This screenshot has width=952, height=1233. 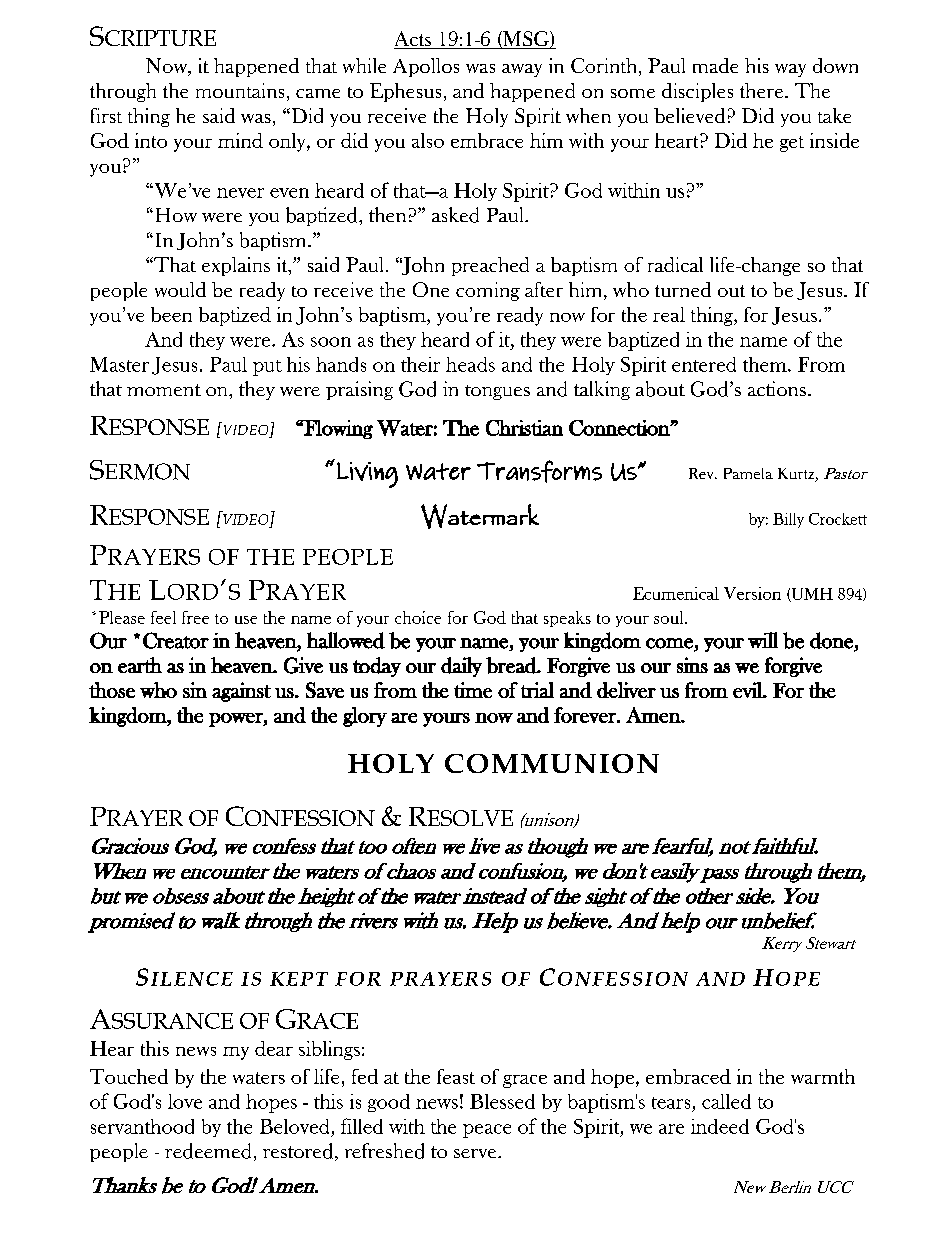 What do you see at coordinates (470, 364) in the screenshot?
I see `heads` at bounding box center [470, 364].
